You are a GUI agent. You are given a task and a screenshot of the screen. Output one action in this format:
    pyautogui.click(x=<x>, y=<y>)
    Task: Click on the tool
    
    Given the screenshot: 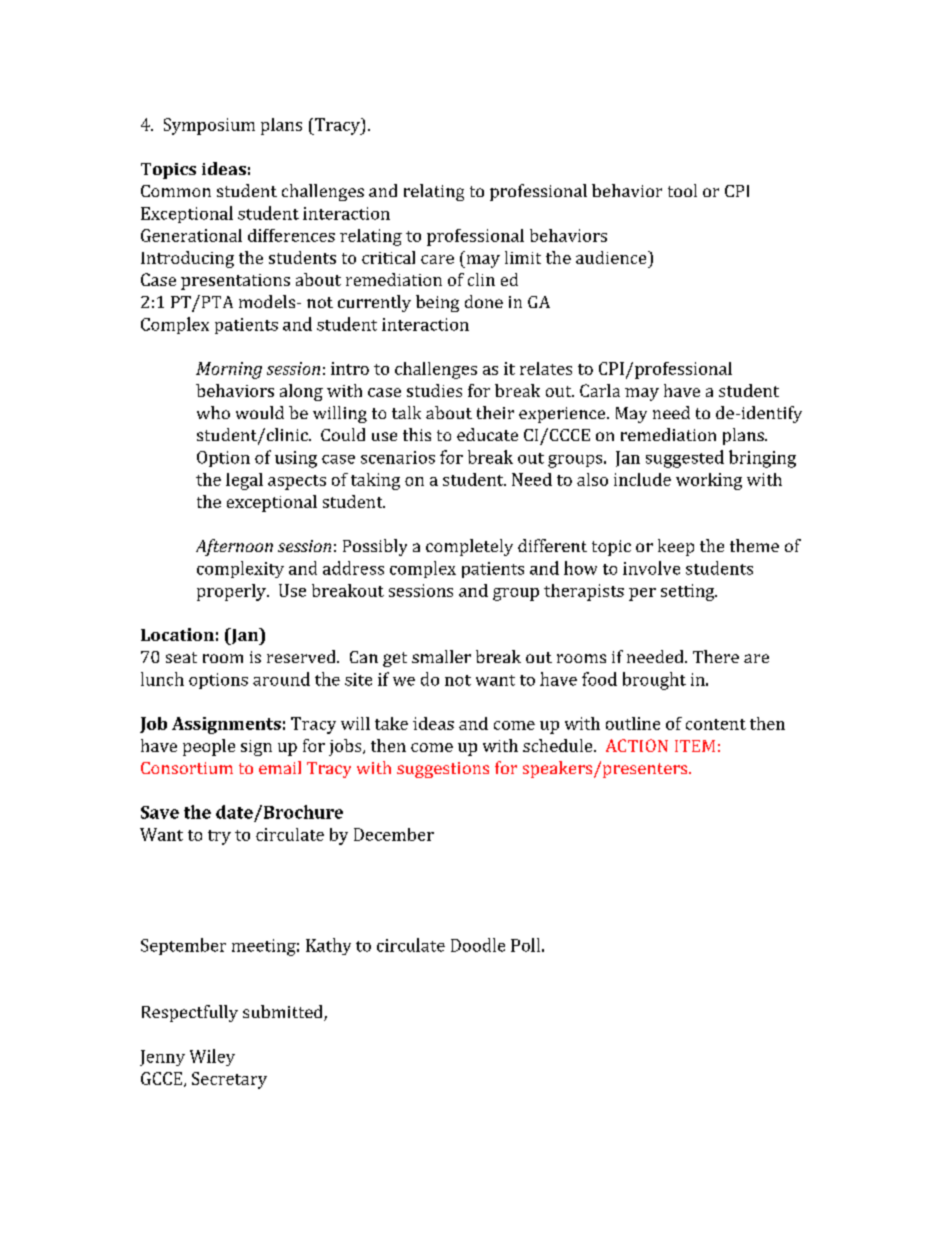 What is the action you would take?
    pyautogui.click(x=682, y=190)
